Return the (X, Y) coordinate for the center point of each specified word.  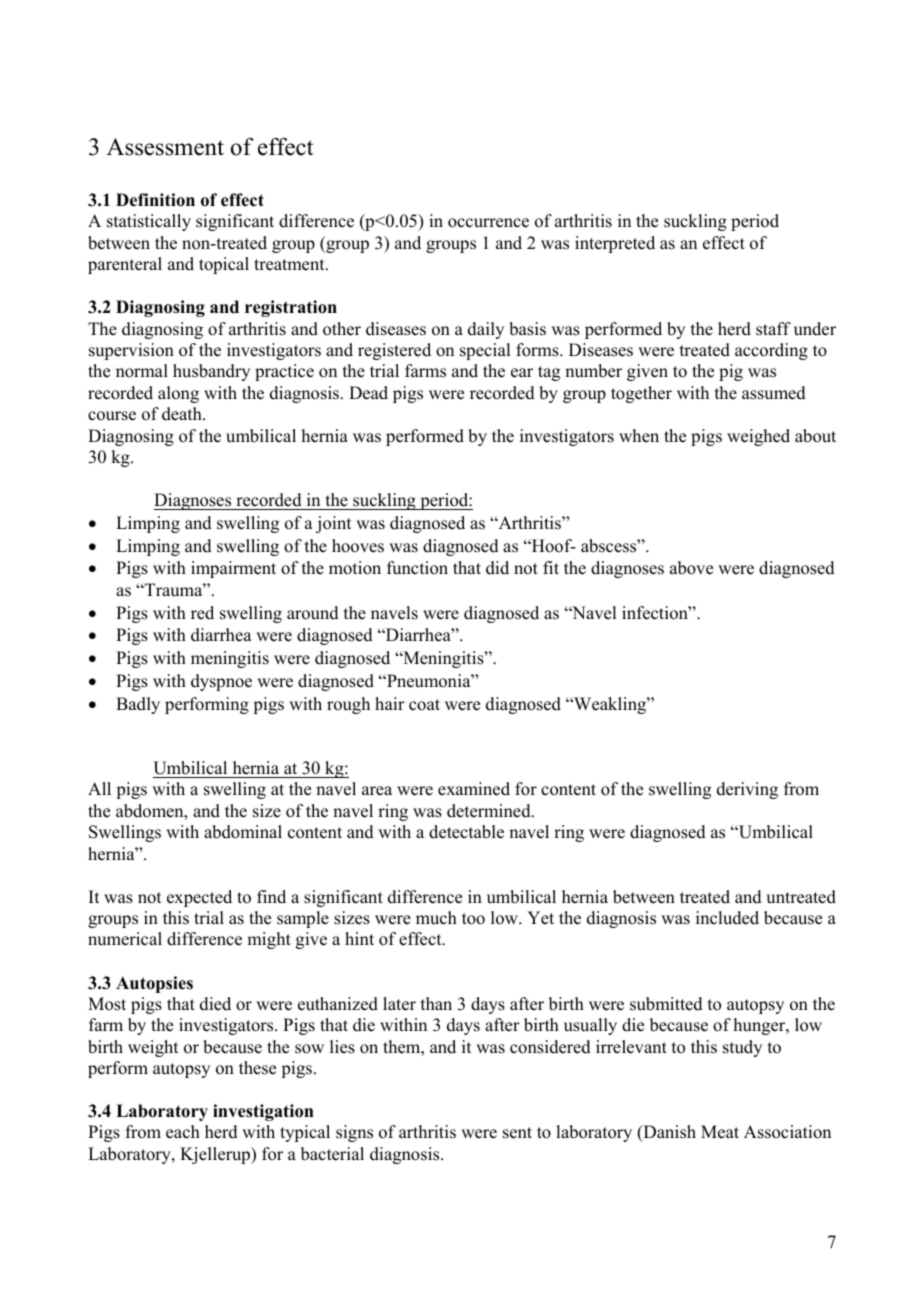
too (473, 919)
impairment (233, 569)
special (485, 351)
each (183, 1132)
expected (199, 898)
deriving (747, 790)
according (771, 351)
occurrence (488, 223)
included (727, 918)
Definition (155, 200)
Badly (138, 705)
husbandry (211, 372)
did (497, 568)
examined (474, 789)
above (691, 568)
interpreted (615, 244)
